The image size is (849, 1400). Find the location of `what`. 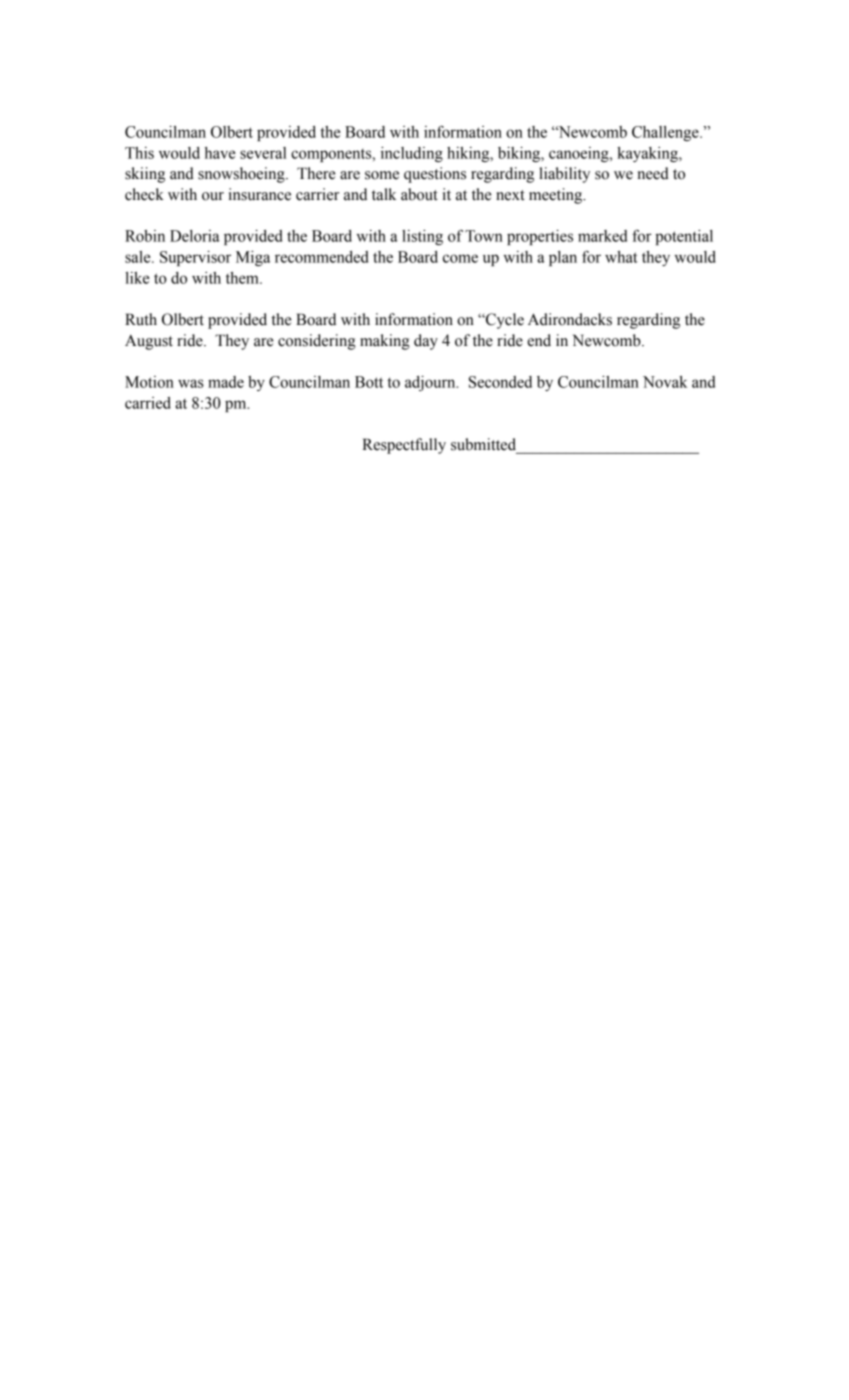

what is located at coordinates (621, 257).
